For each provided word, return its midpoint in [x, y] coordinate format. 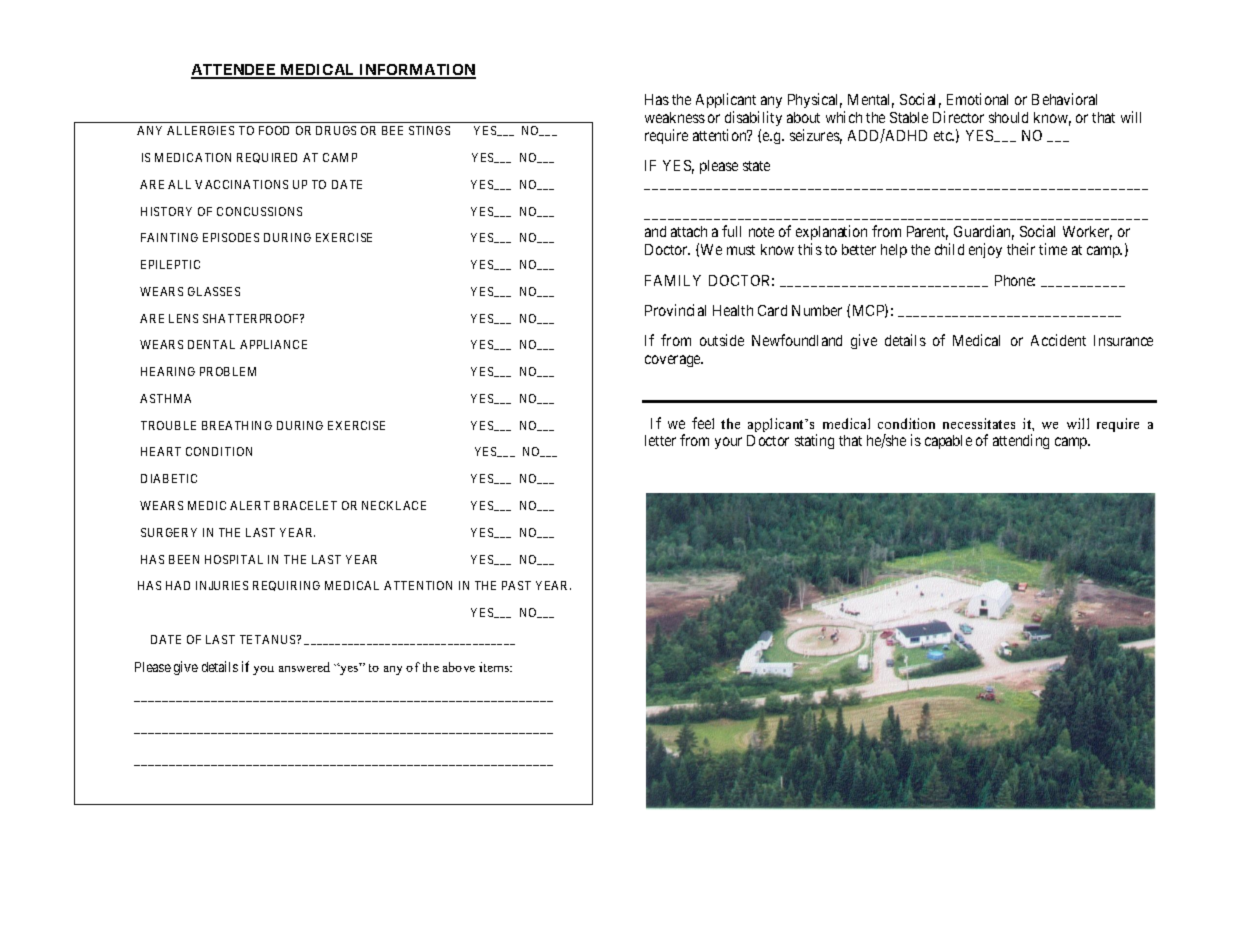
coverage [674, 361]
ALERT [250, 505]
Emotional [977, 99]
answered [304, 667]
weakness [675, 117]
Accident [1058, 340]
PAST [516, 585]
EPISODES [231, 237]
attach [689, 231]
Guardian [984, 232]
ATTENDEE [235, 71]
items [495, 667]
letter [660, 440]
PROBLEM [228, 371]
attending [1021, 441]
